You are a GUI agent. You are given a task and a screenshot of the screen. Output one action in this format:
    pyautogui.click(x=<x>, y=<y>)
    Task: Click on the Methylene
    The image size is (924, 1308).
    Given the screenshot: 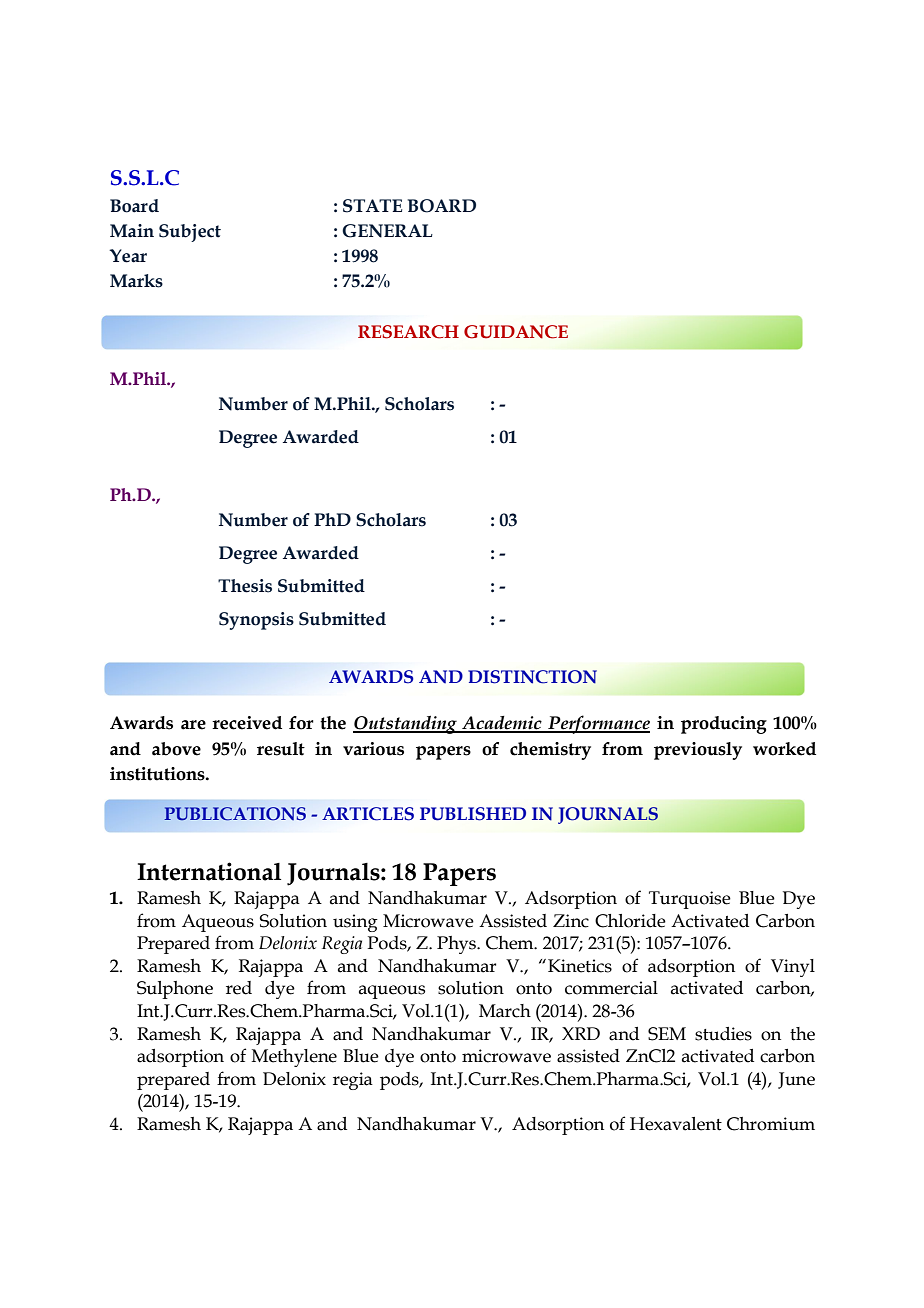 What is the action you would take?
    pyautogui.click(x=294, y=1058)
